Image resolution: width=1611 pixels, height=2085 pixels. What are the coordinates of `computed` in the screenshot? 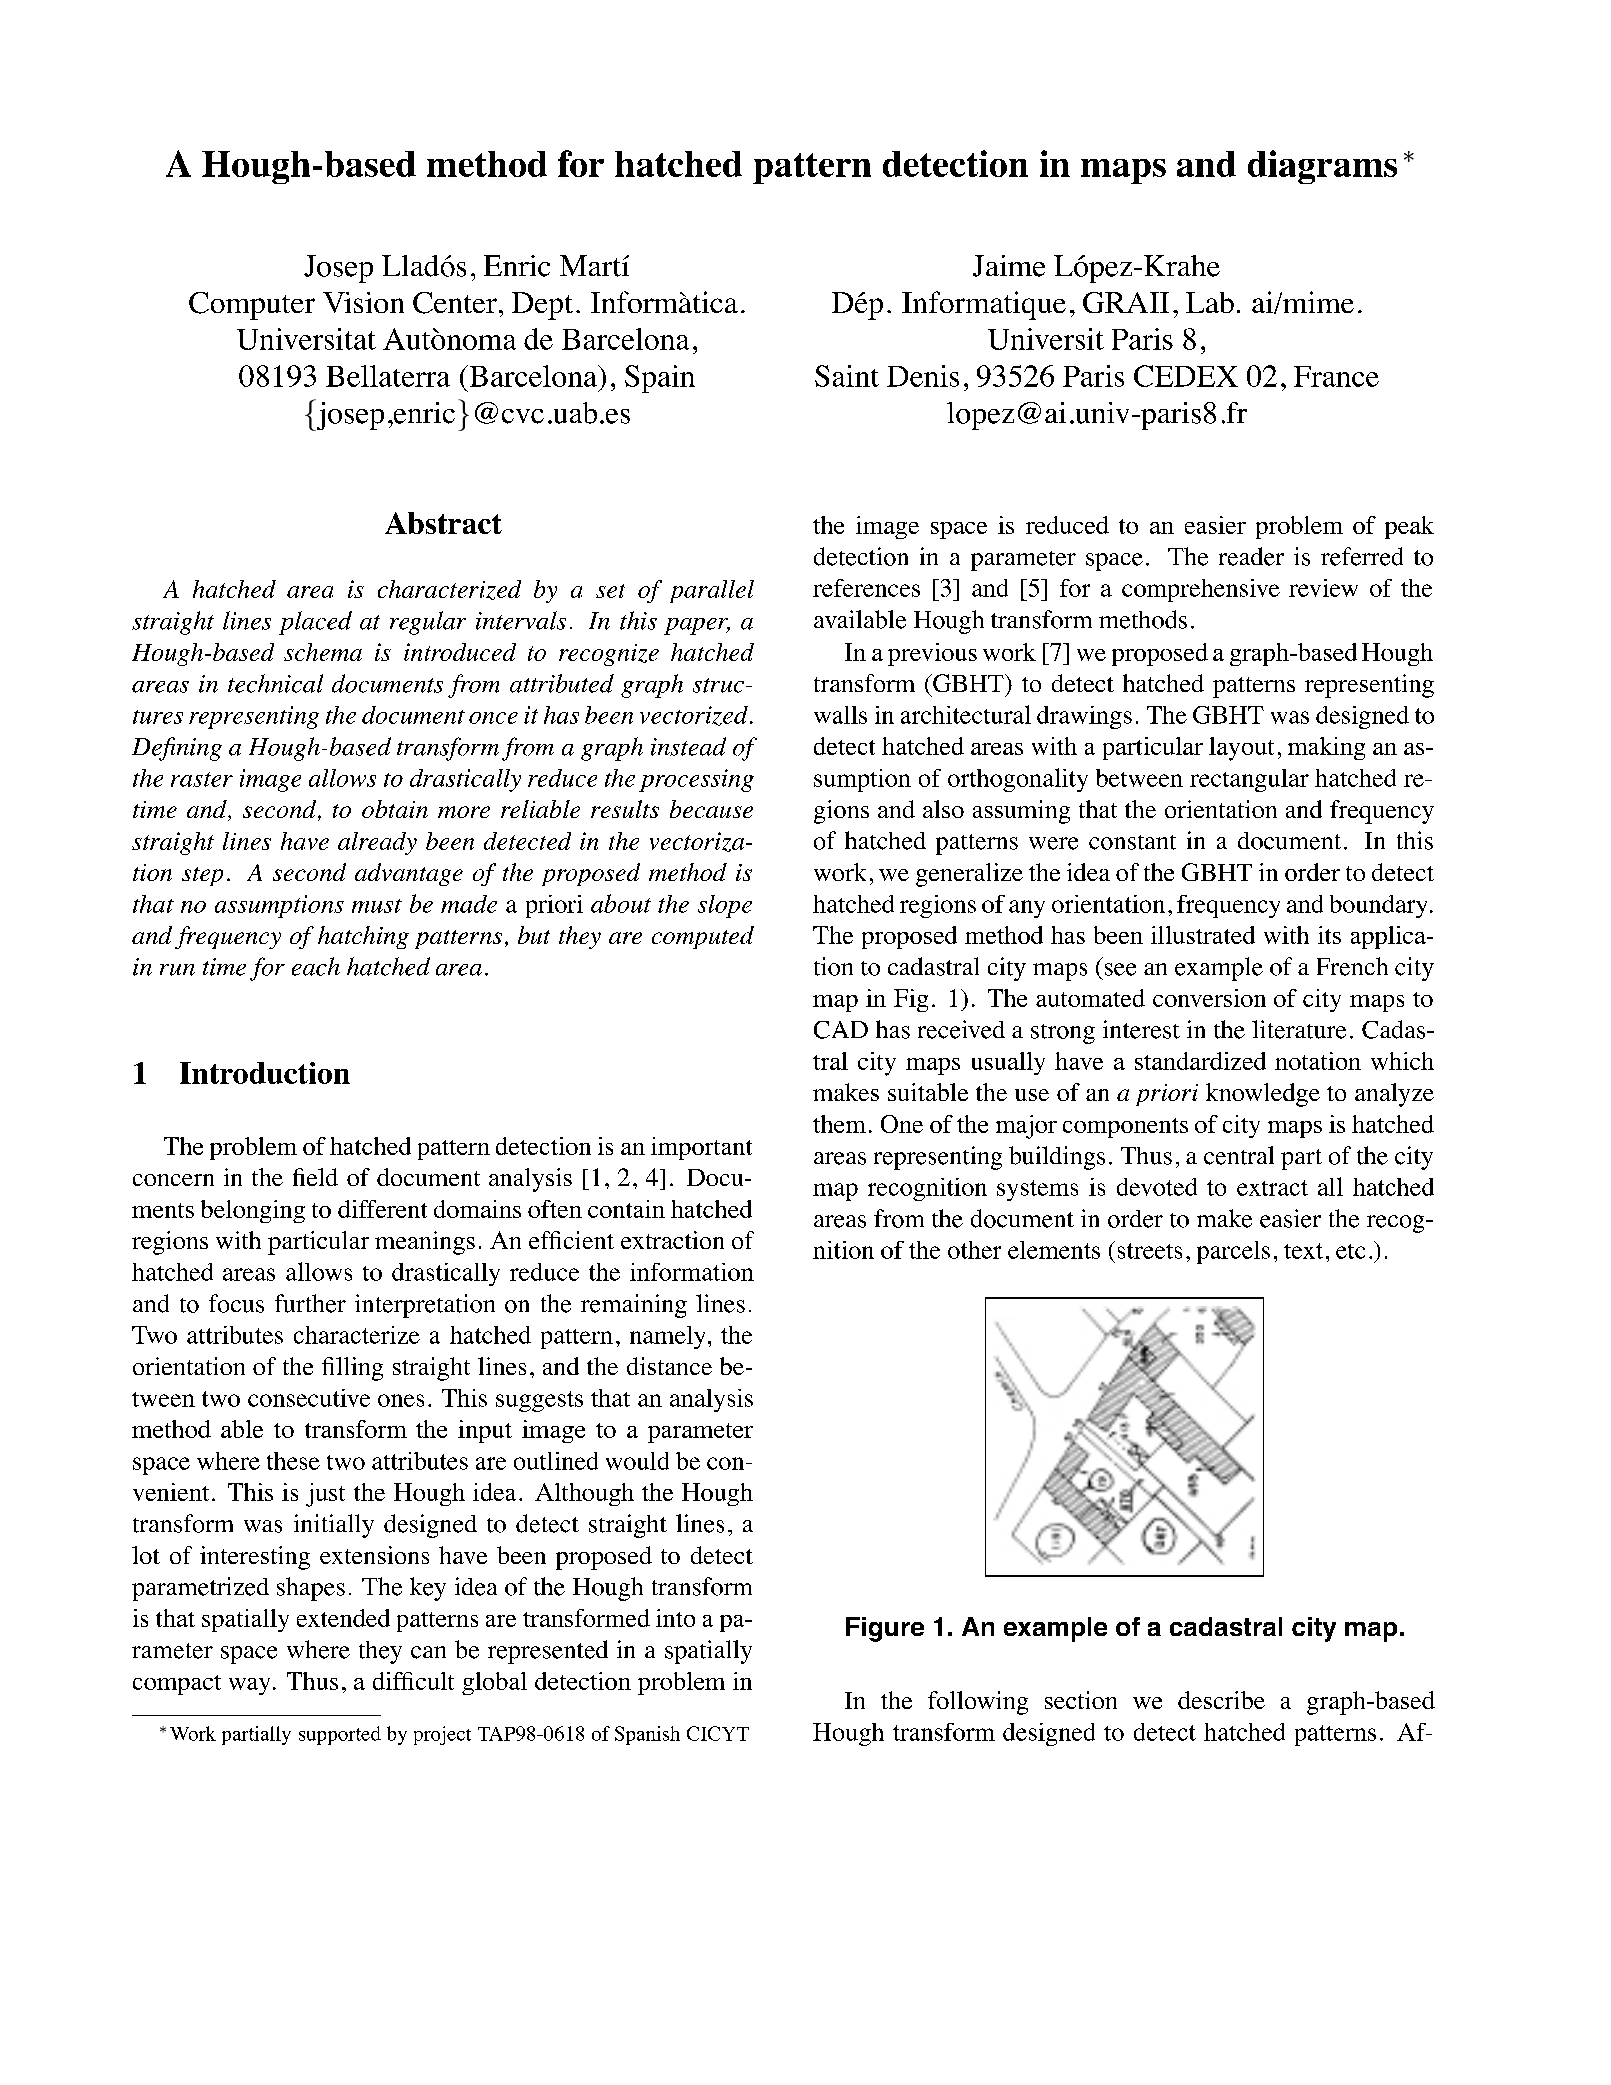 It's located at (703, 937).
